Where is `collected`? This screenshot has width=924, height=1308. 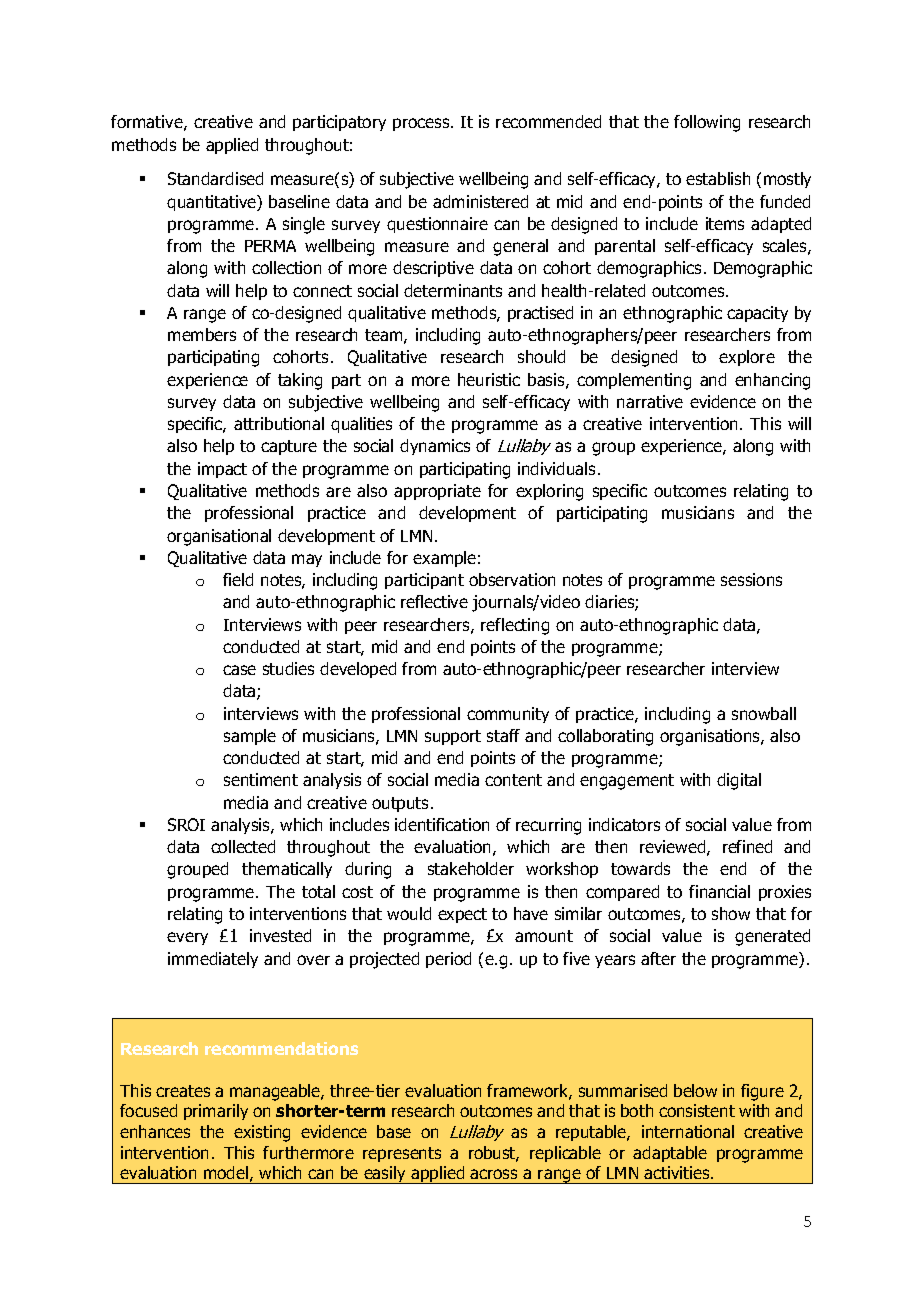
collected is located at coordinates (243, 846).
